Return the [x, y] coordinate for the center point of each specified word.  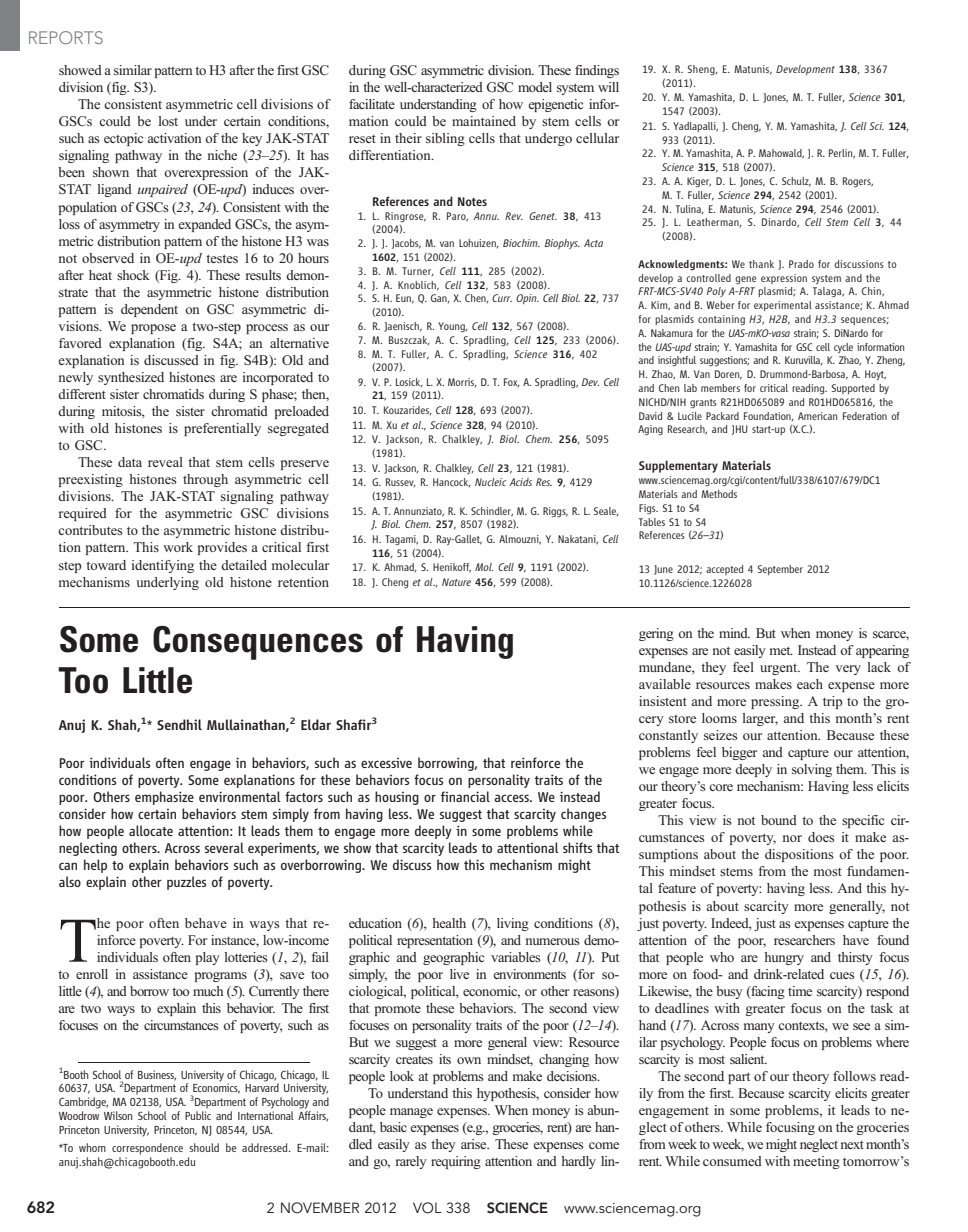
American [817, 416]
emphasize [164, 798]
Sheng [702, 70]
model [535, 87]
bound [779, 820]
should [204, 1147]
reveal [165, 462]
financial [465, 796]
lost [168, 121]
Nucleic [491, 482]
